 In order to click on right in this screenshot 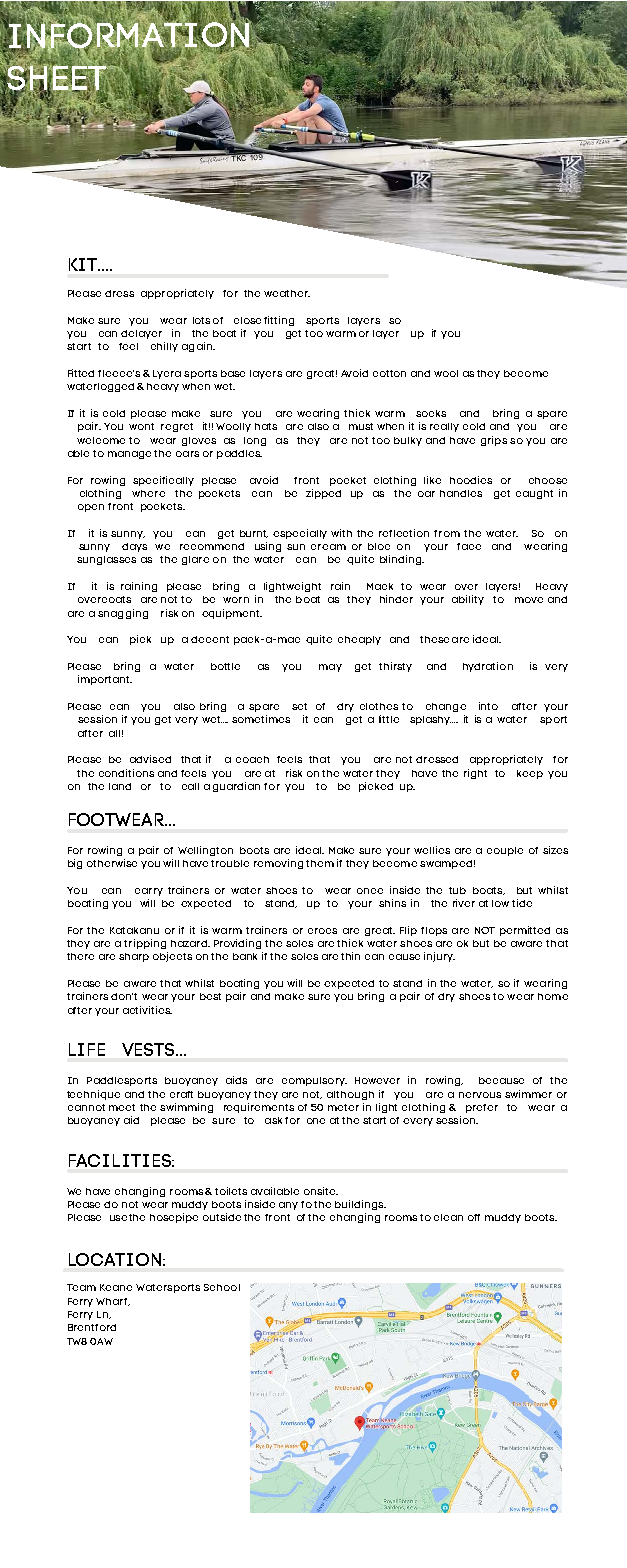, I will do `click(475, 774)`.
